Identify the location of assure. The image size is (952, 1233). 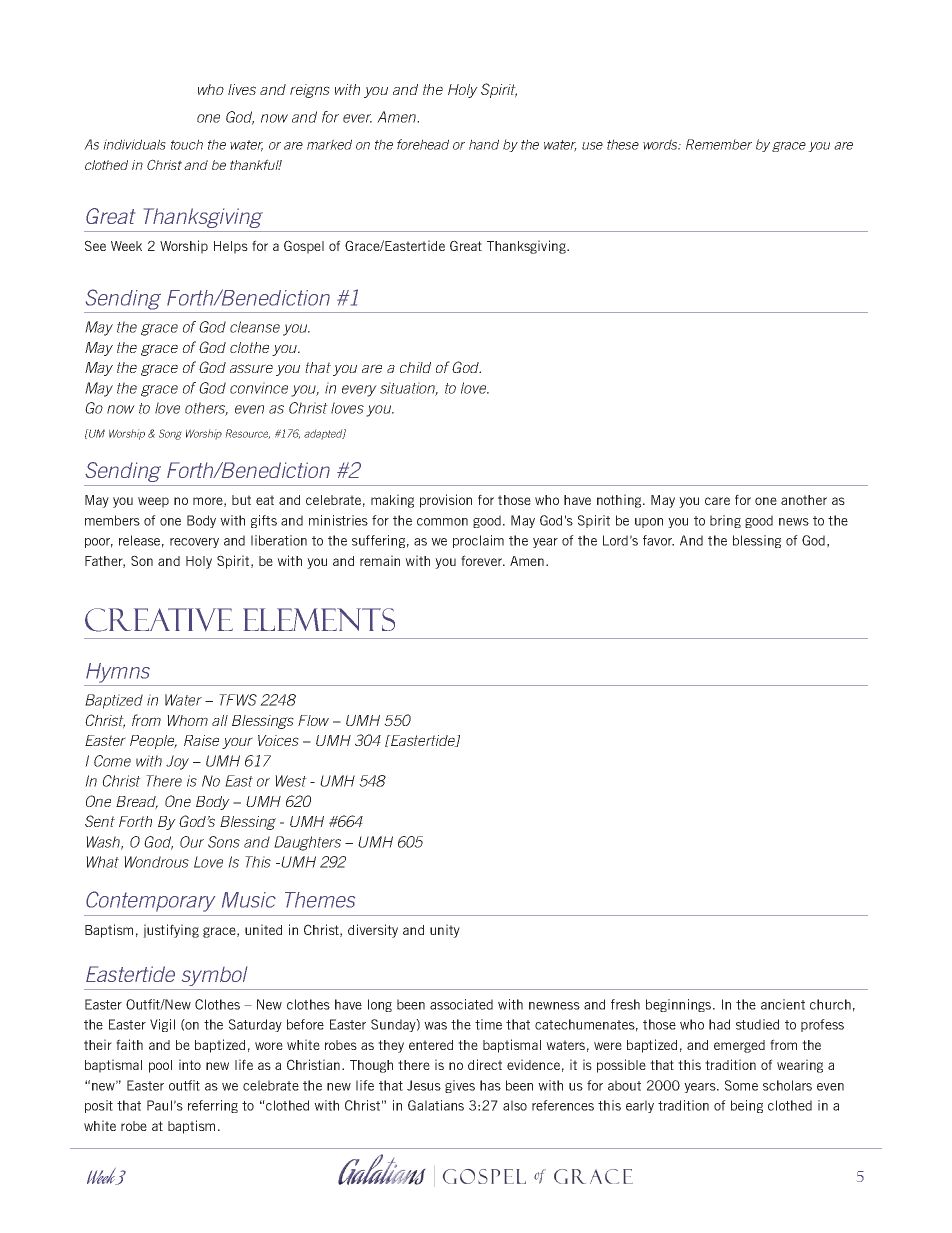
(251, 368).
